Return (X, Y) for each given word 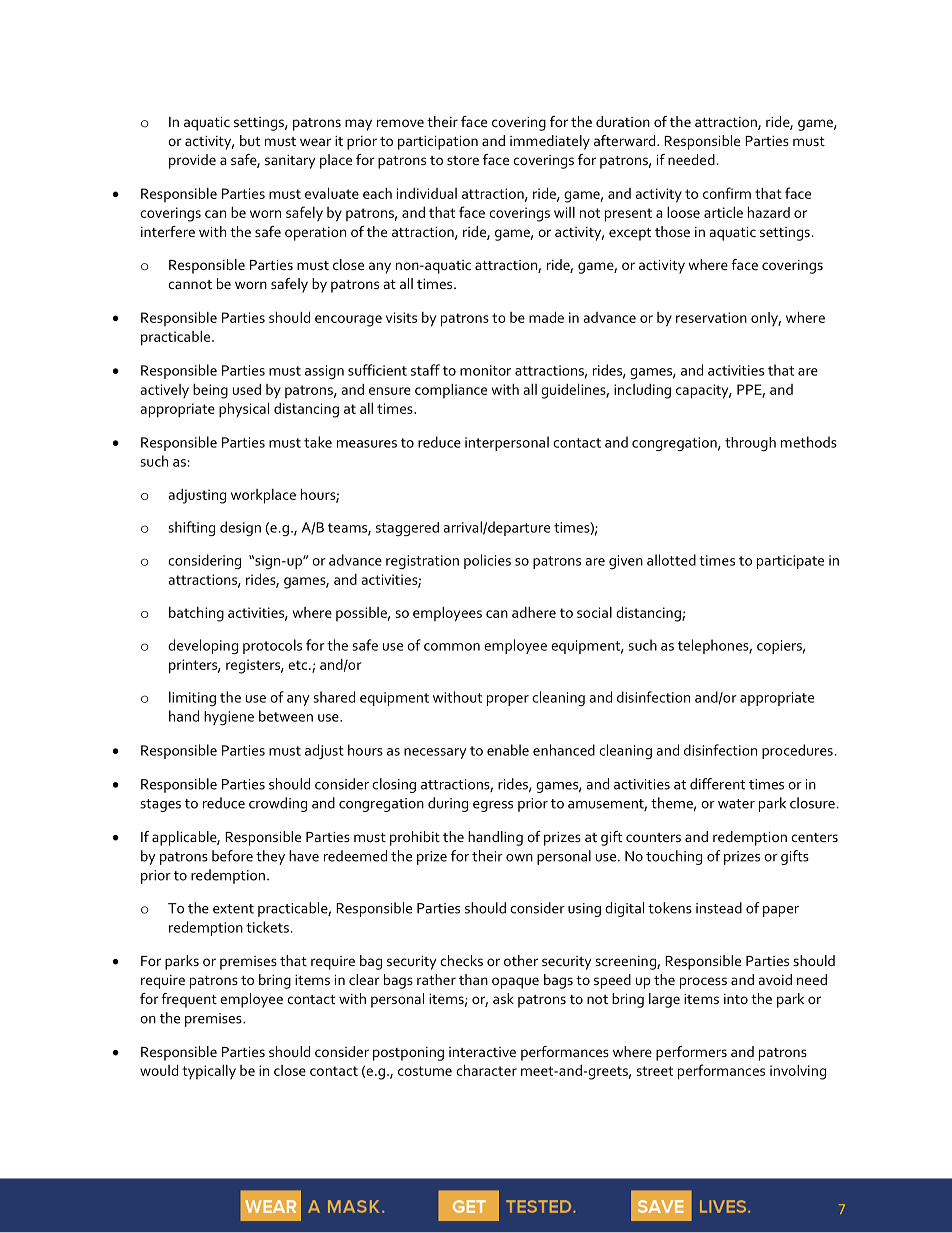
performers (691, 1053)
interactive (482, 1052)
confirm (727, 193)
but (250, 140)
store (463, 160)
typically (209, 1072)
